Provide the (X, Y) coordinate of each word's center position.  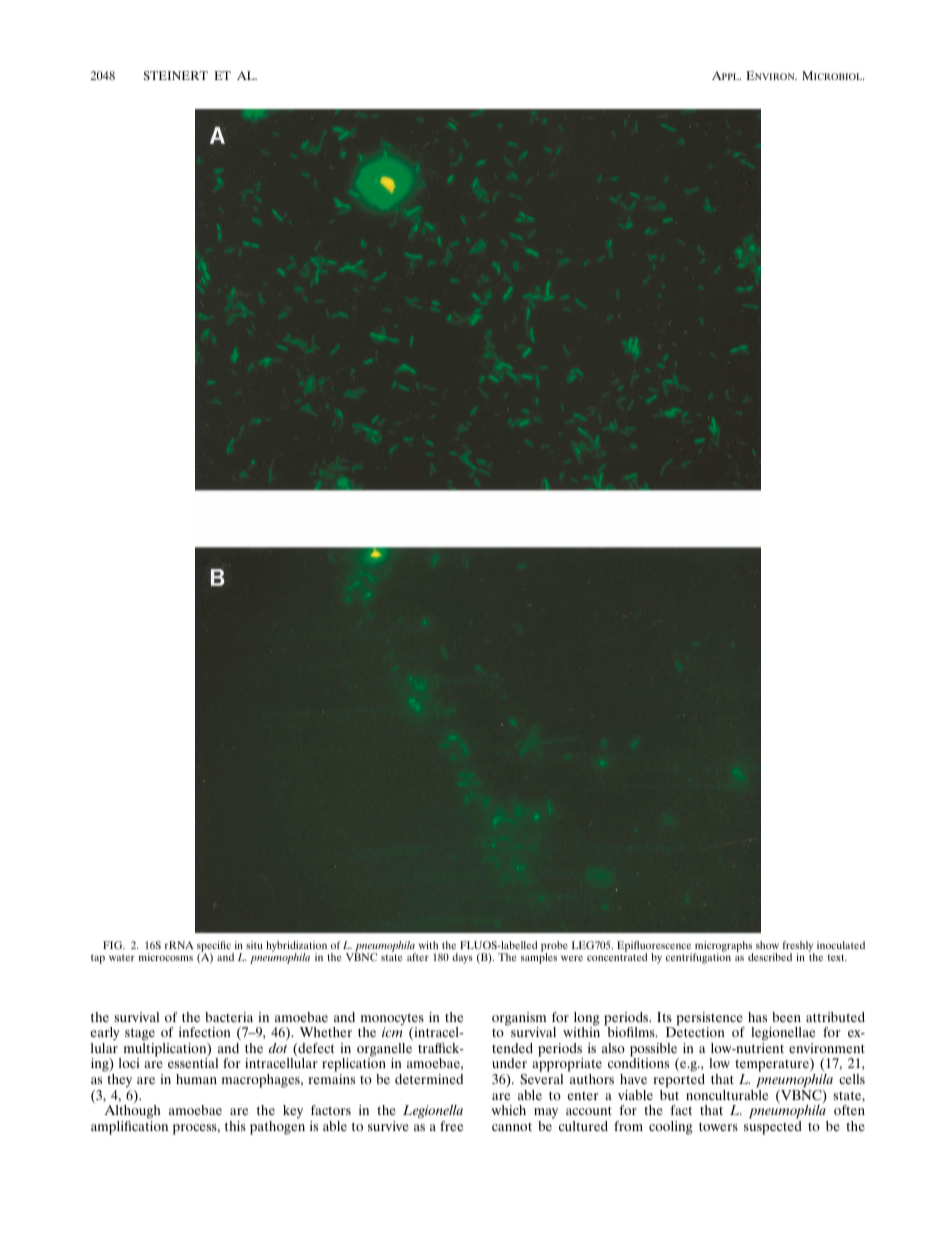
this (235, 1126)
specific (215, 947)
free (451, 1126)
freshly (798, 947)
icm (392, 1032)
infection (205, 1032)
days (462, 958)
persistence (710, 1020)
